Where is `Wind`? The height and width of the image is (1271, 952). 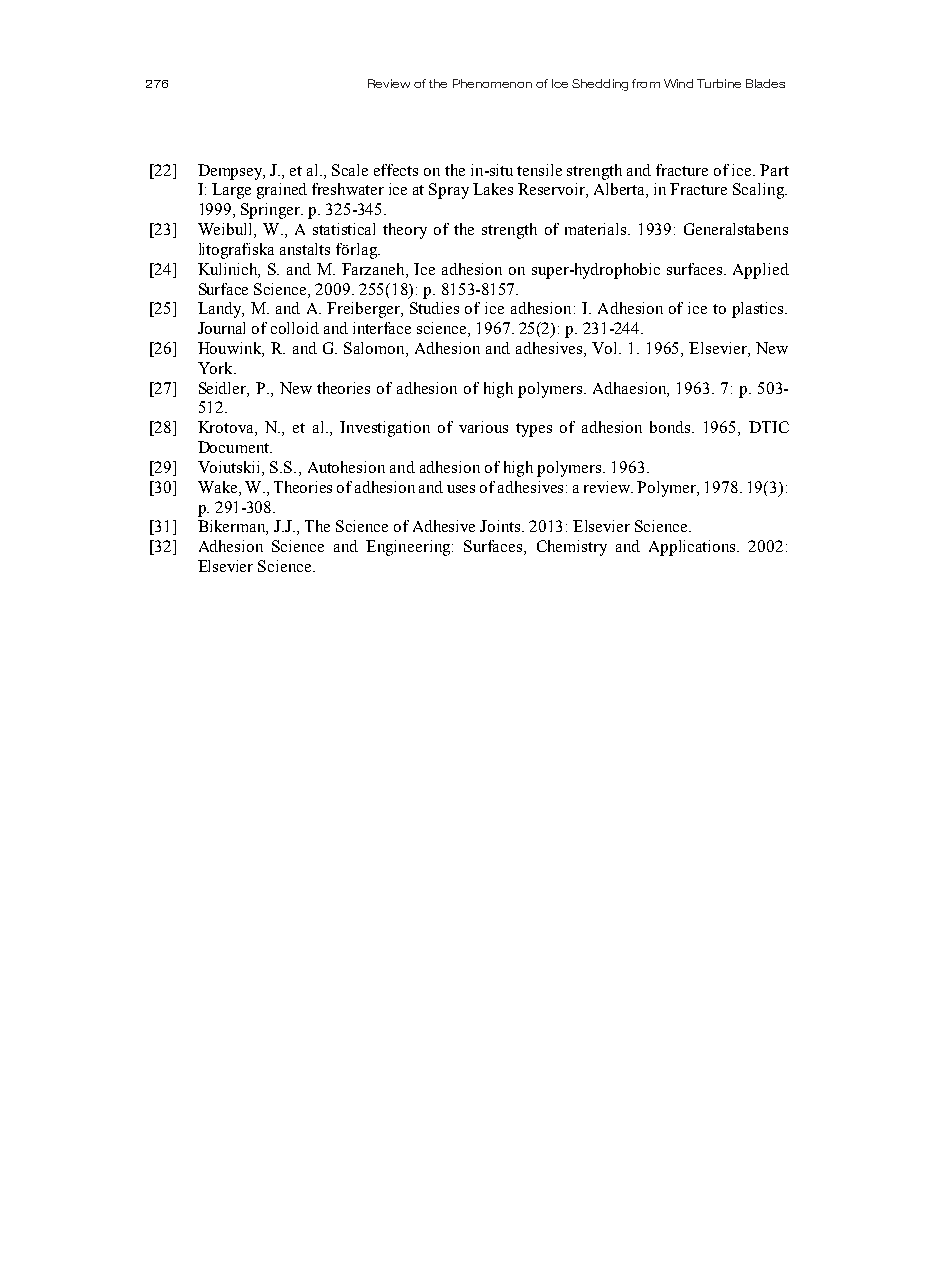 Wind is located at coordinates (678, 83).
